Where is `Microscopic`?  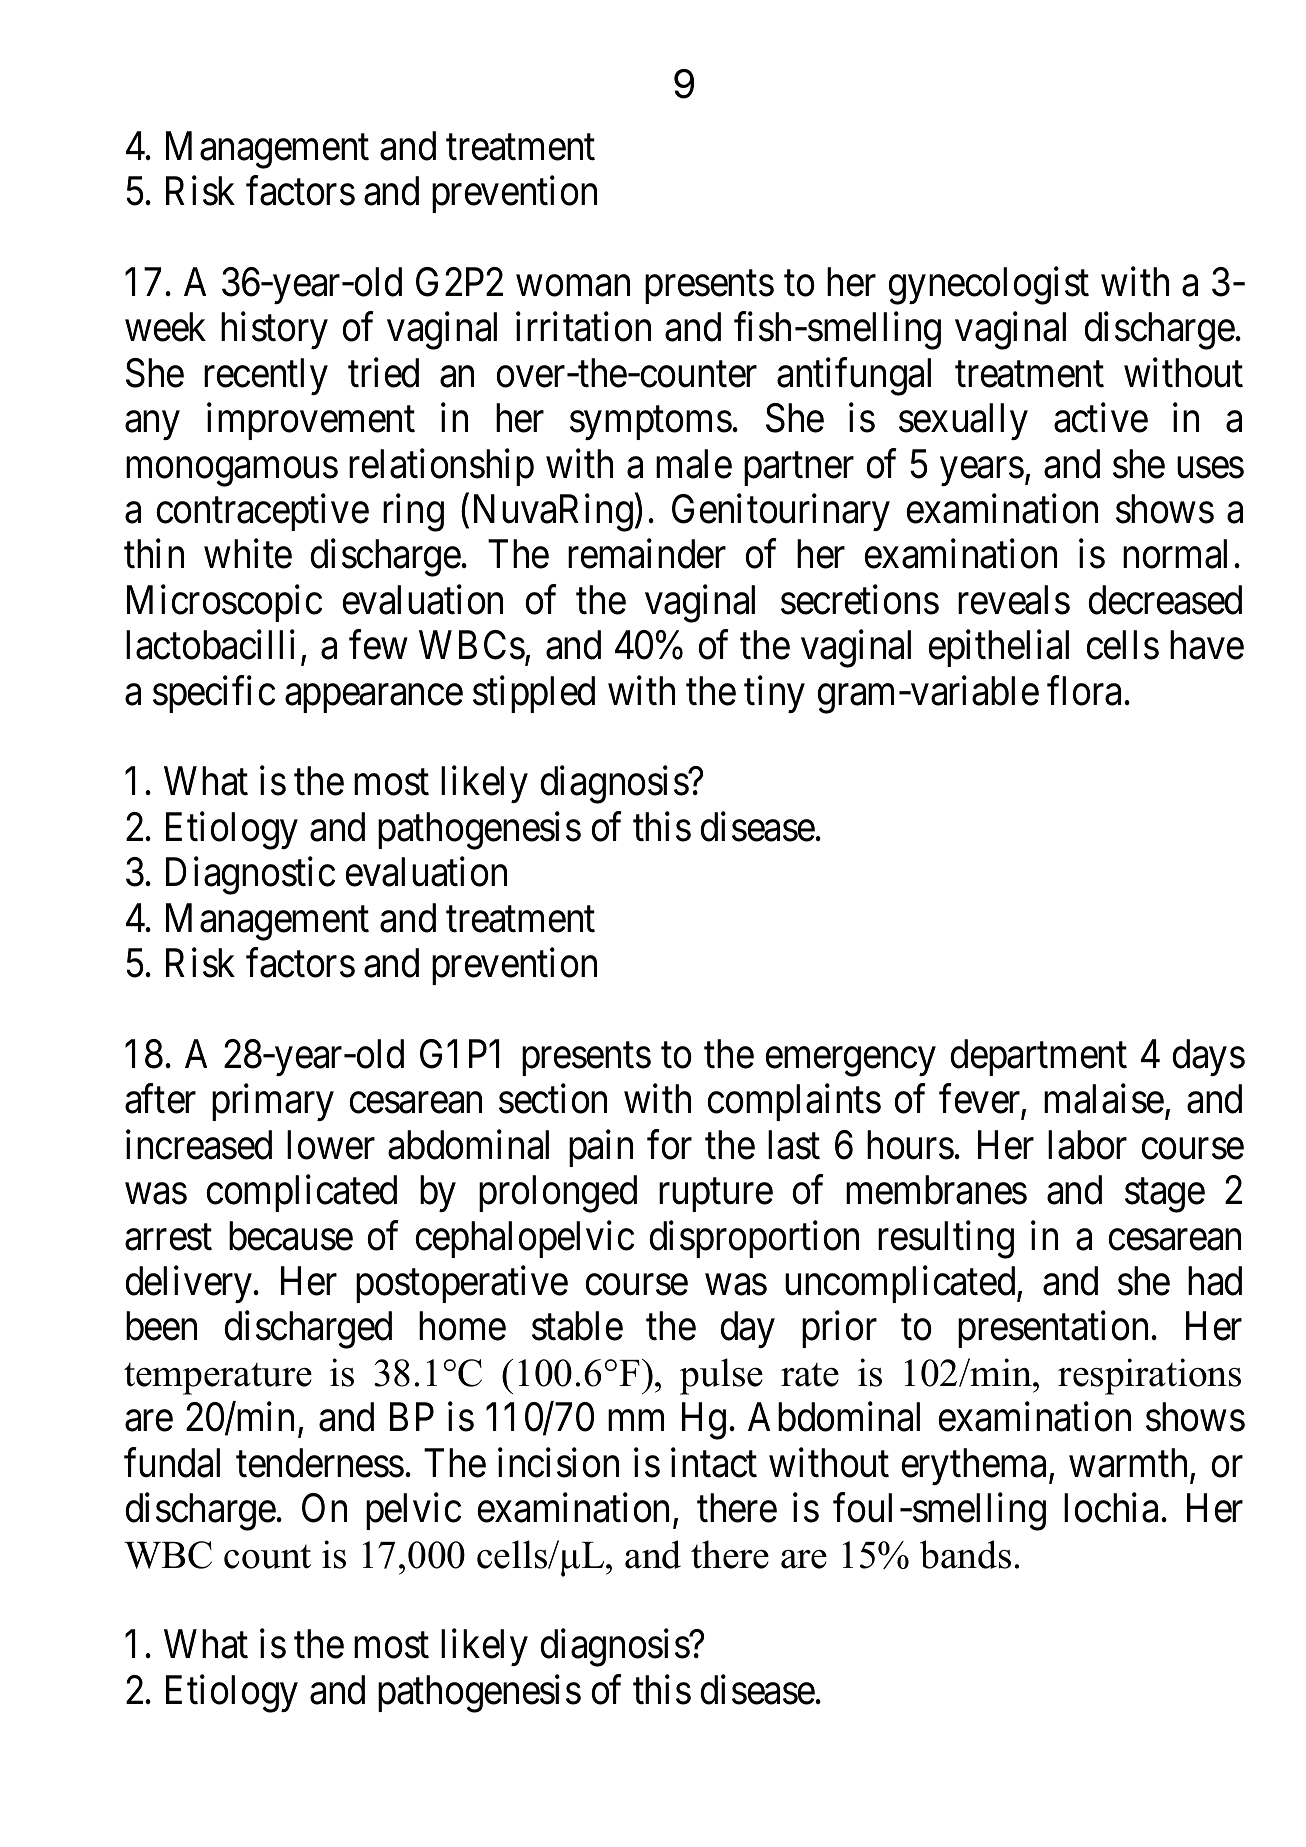
Microscopic is located at coordinates (224, 603).
